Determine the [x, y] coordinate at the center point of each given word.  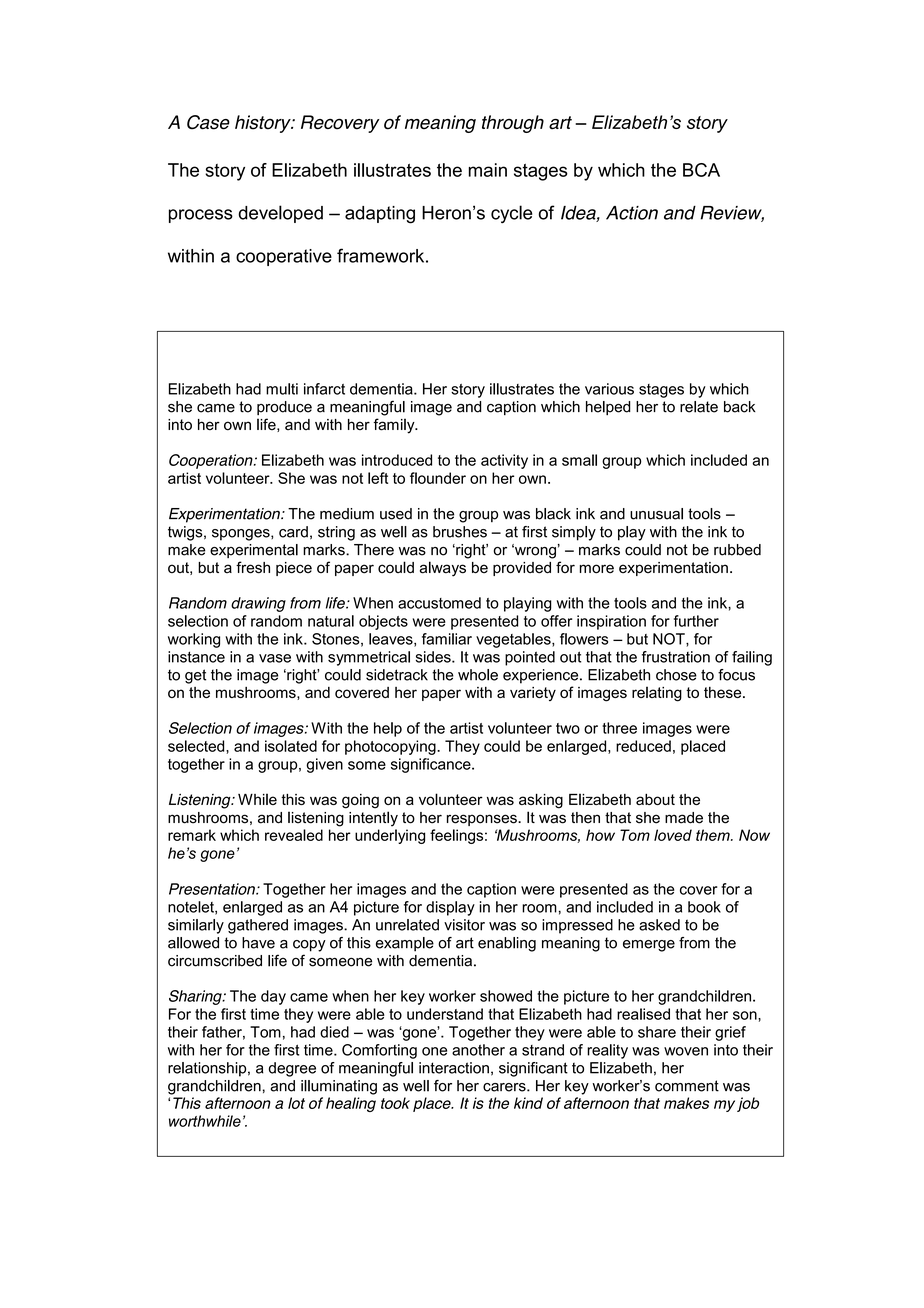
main [488, 170]
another [478, 1050]
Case [208, 122]
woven [686, 1051]
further [696, 621]
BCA [701, 170]
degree [292, 1069]
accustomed [439, 603]
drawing [258, 604]
